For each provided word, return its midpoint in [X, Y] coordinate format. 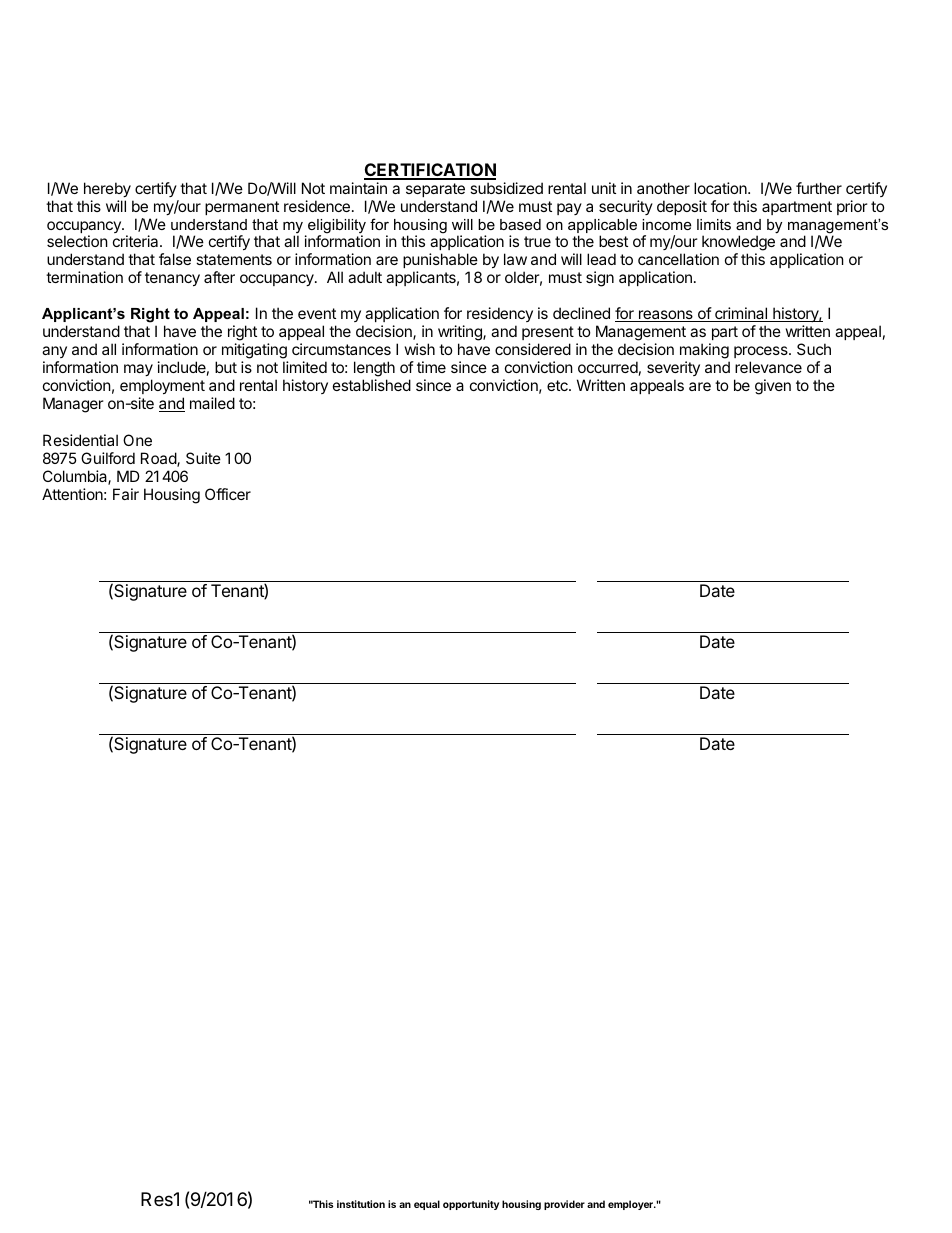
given [773, 387]
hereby [107, 189]
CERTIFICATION [430, 171]
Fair [126, 494]
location [721, 188]
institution [361, 1204]
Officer [228, 494]
